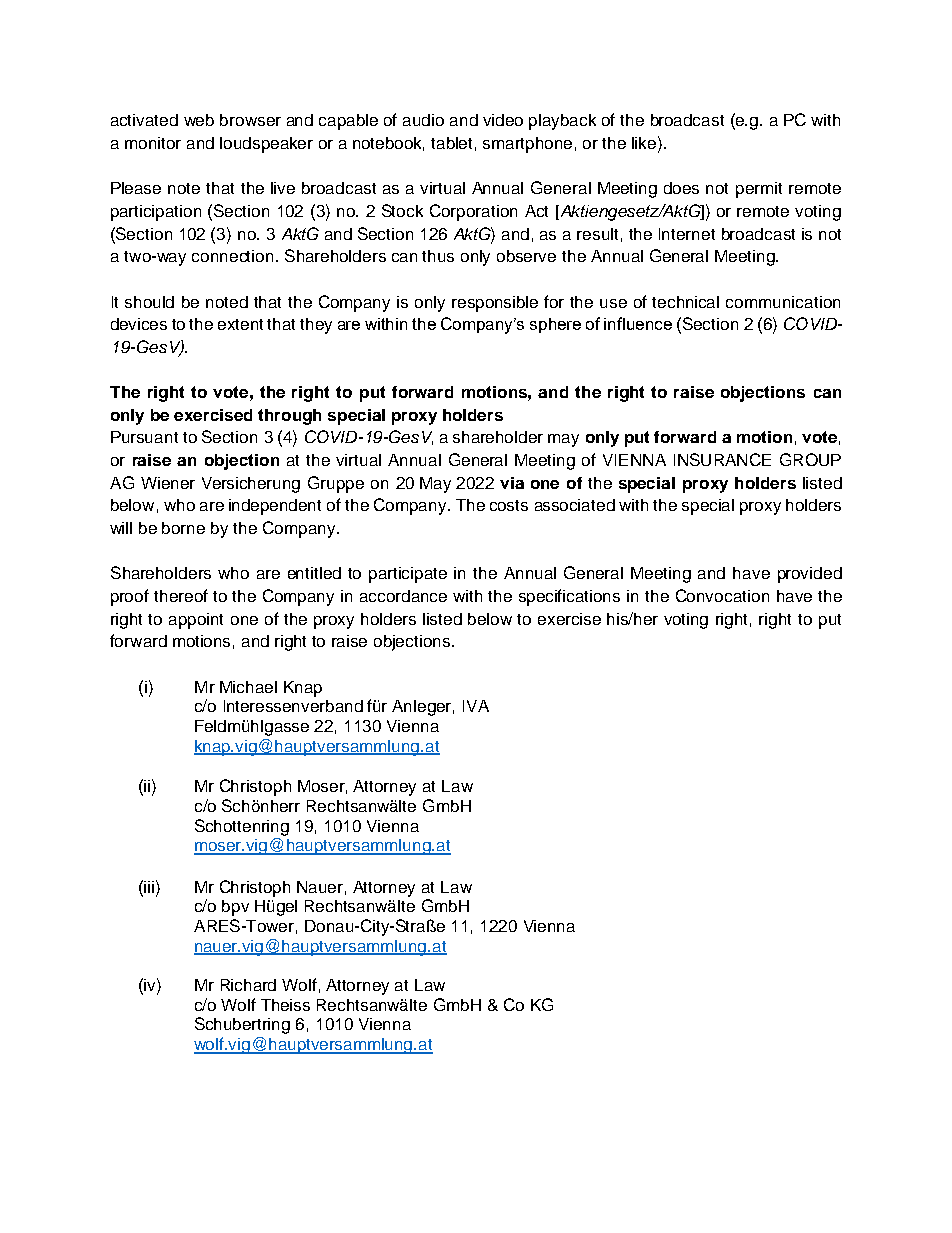 The width and height of the page is (952, 1233). I want to click on Michael, so click(248, 687).
